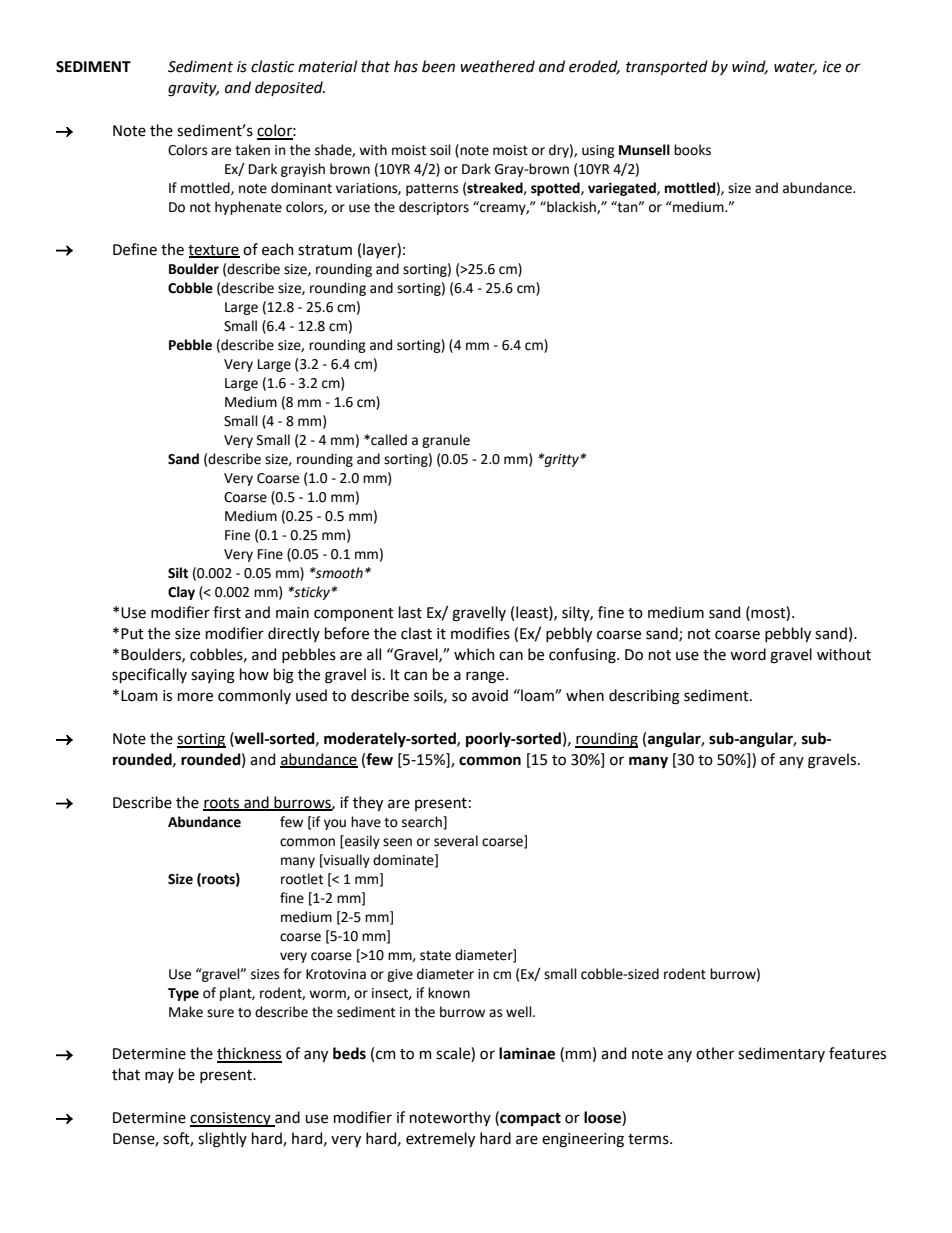 The width and height of the screenshot is (952, 1233). I want to click on first, so click(227, 612).
